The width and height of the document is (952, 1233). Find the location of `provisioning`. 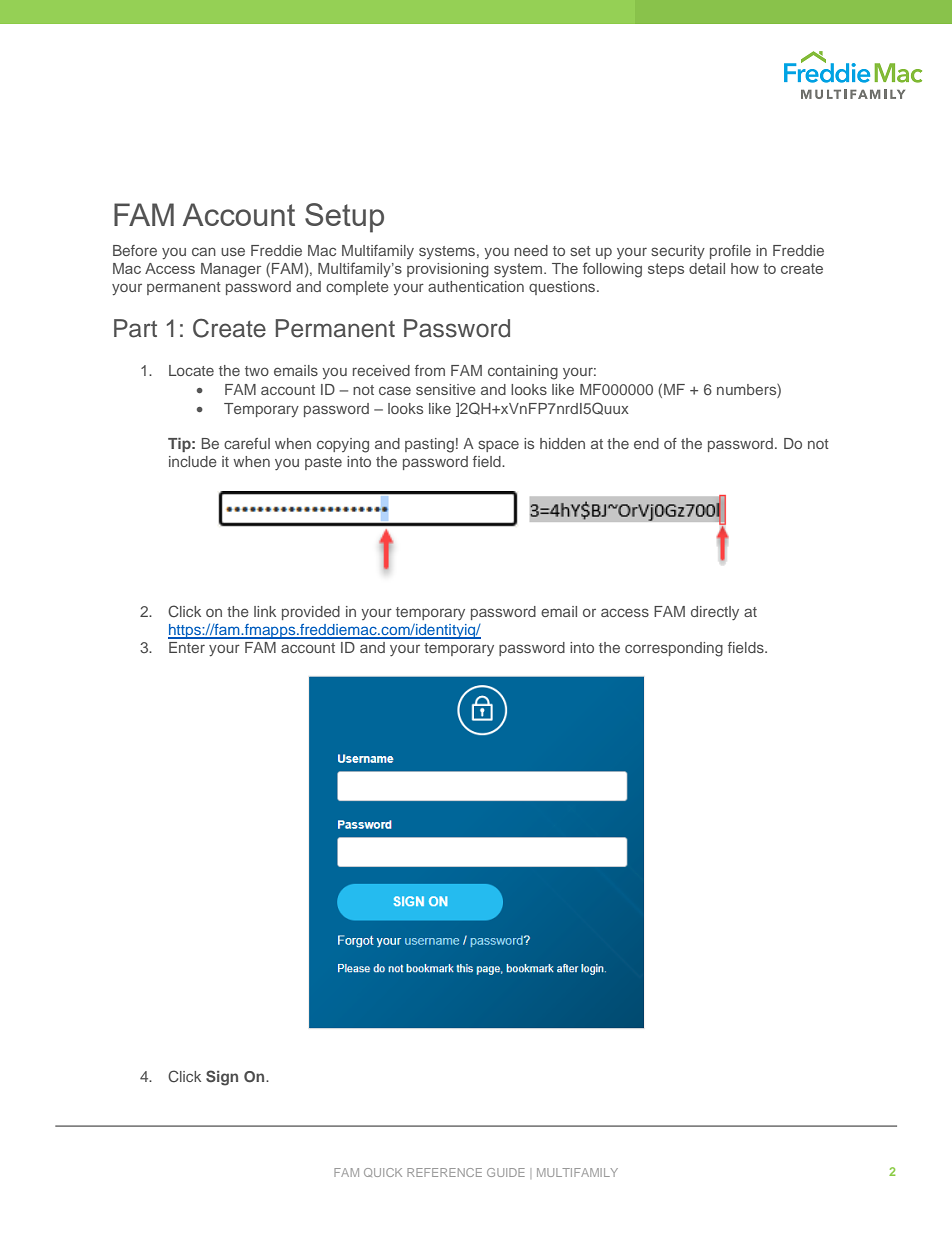

provisioning is located at coordinates (448, 270).
